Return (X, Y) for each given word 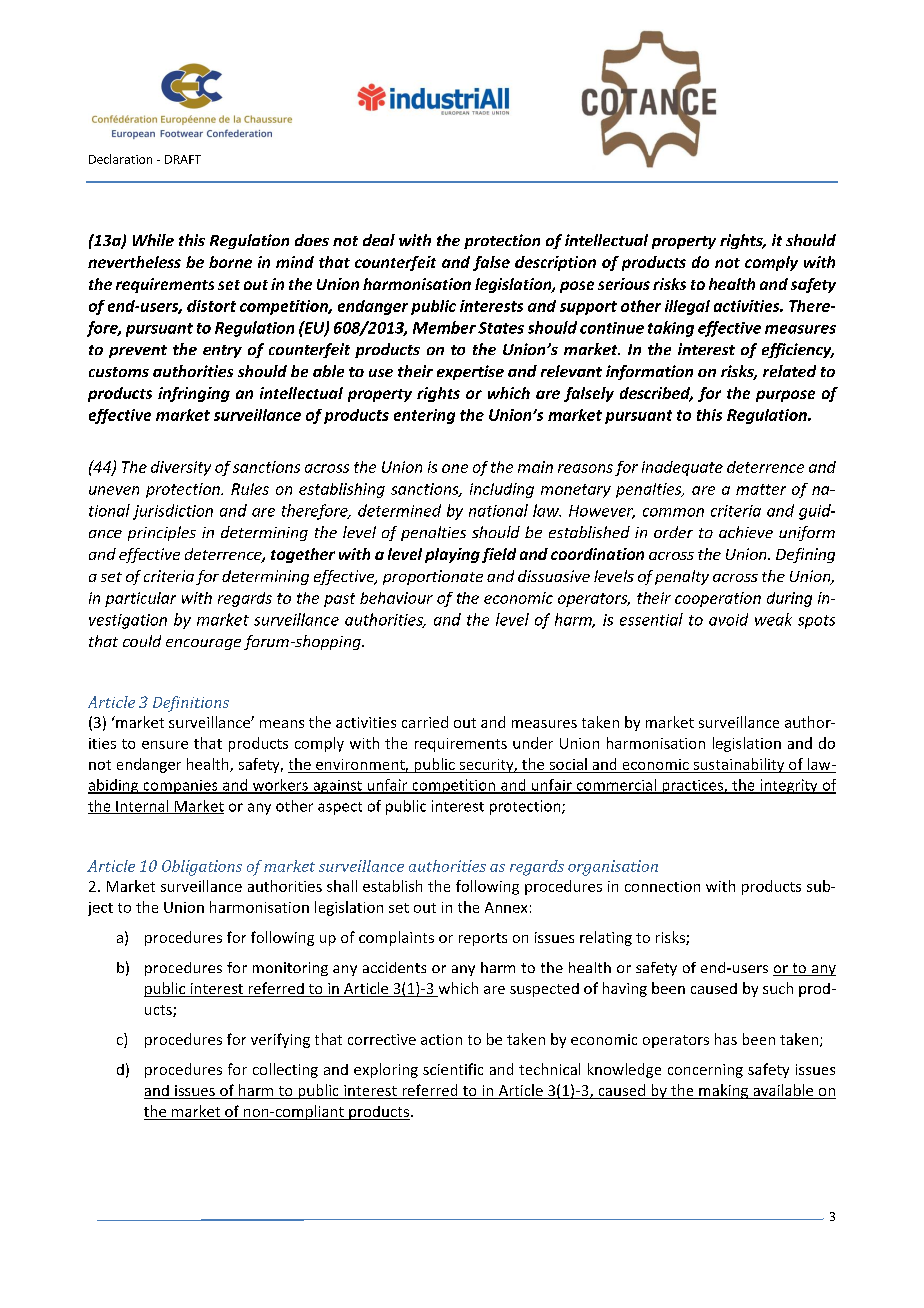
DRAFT (183, 159)
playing (452, 555)
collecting (285, 1070)
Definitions (191, 704)
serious (624, 284)
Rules (250, 489)
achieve (746, 532)
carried (425, 722)
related (789, 371)
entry (222, 351)
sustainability (739, 765)
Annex (506, 907)
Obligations (202, 868)
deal (379, 240)
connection (662, 886)
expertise (470, 372)
